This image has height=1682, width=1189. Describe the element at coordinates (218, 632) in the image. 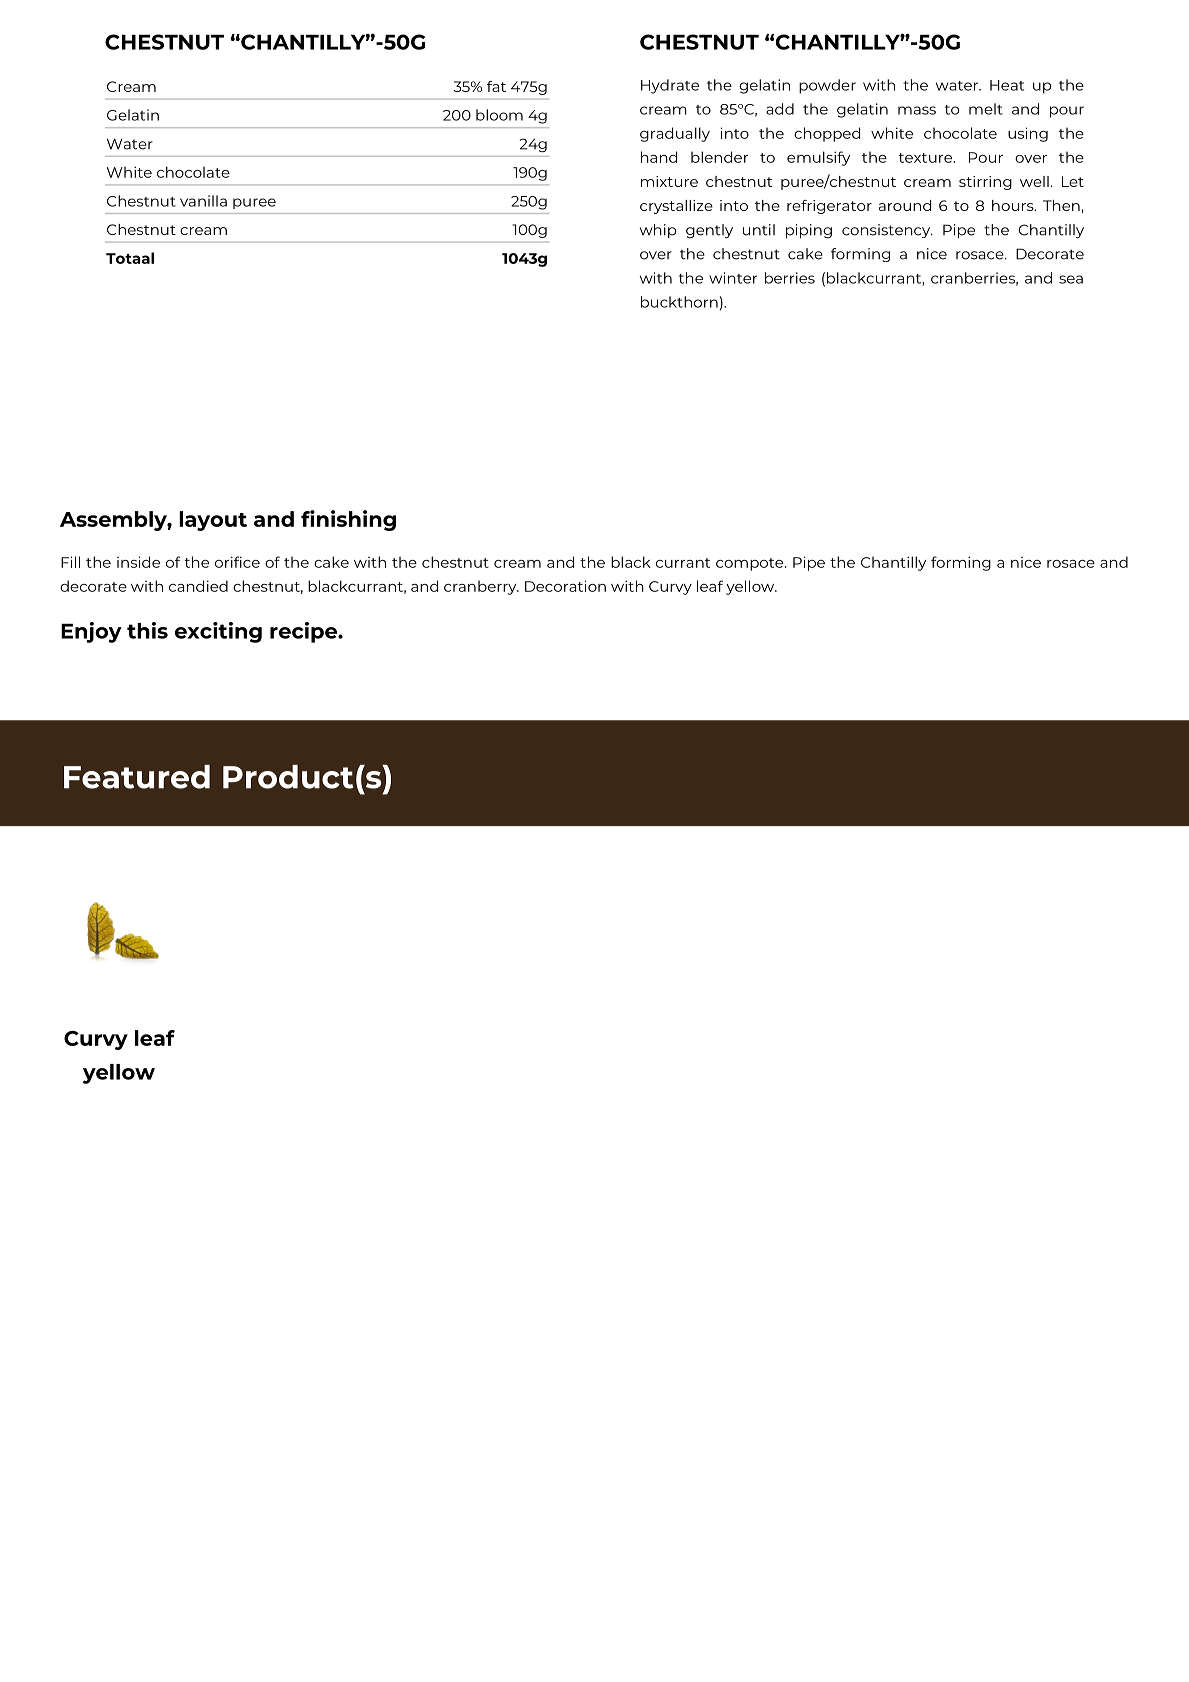

I see `exciting` at that location.
